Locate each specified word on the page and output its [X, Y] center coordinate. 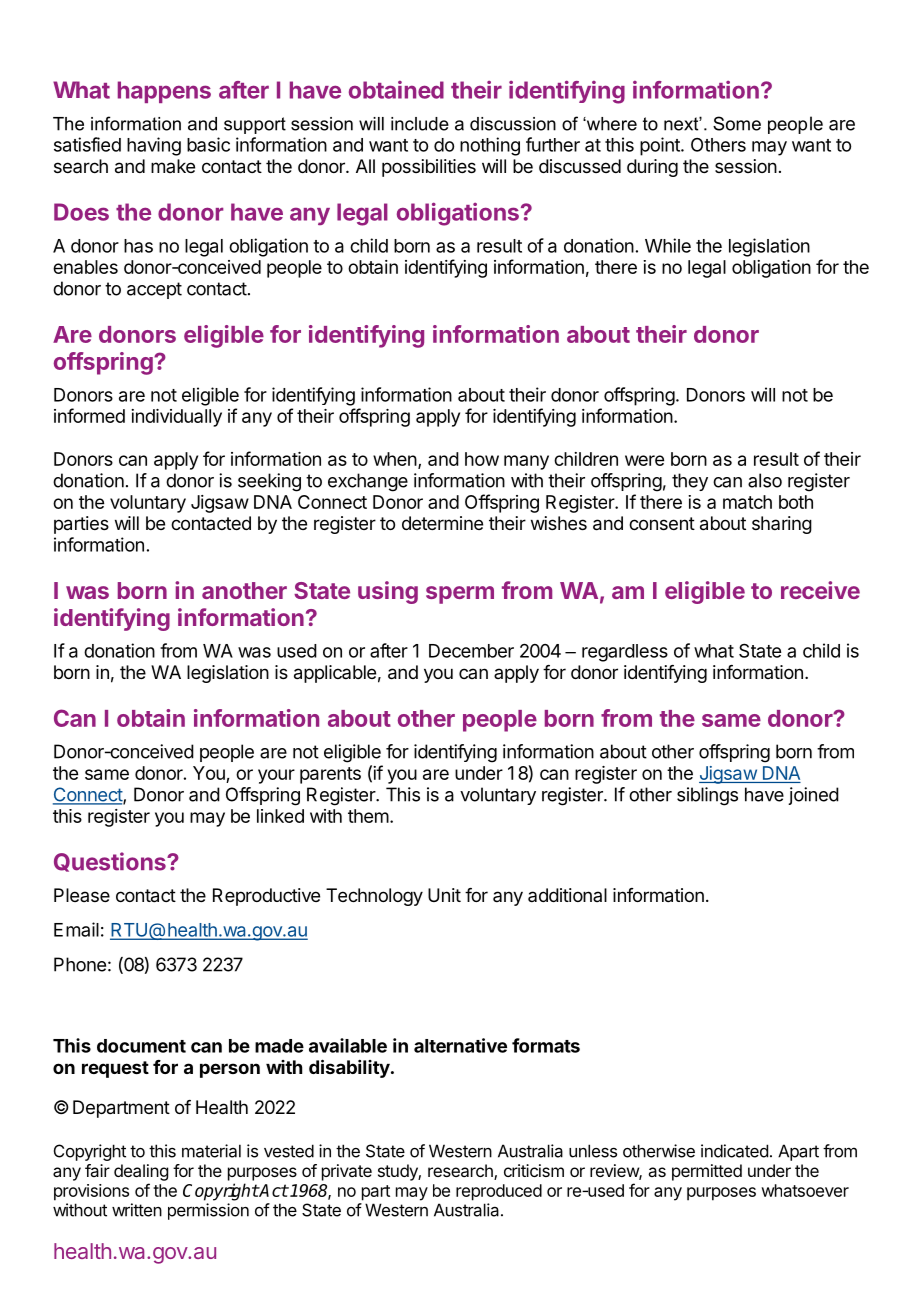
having [154, 146]
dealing [141, 1172]
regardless [625, 653]
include [420, 124]
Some [737, 123]
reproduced [499, 1192]
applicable [335, 674]
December [471, 651]
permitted [707, 1172]
